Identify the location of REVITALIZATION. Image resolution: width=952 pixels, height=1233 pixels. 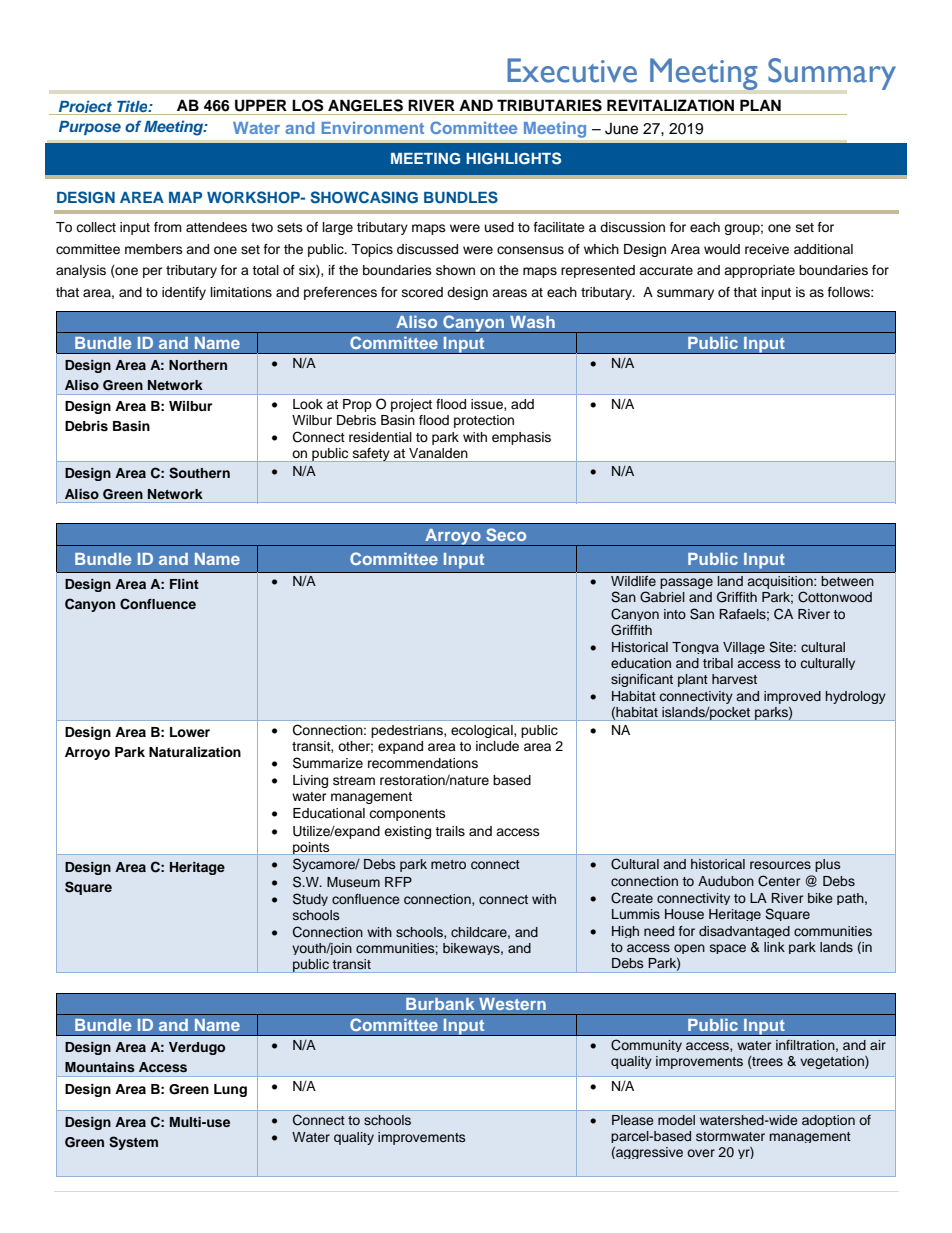
(670, 105).
